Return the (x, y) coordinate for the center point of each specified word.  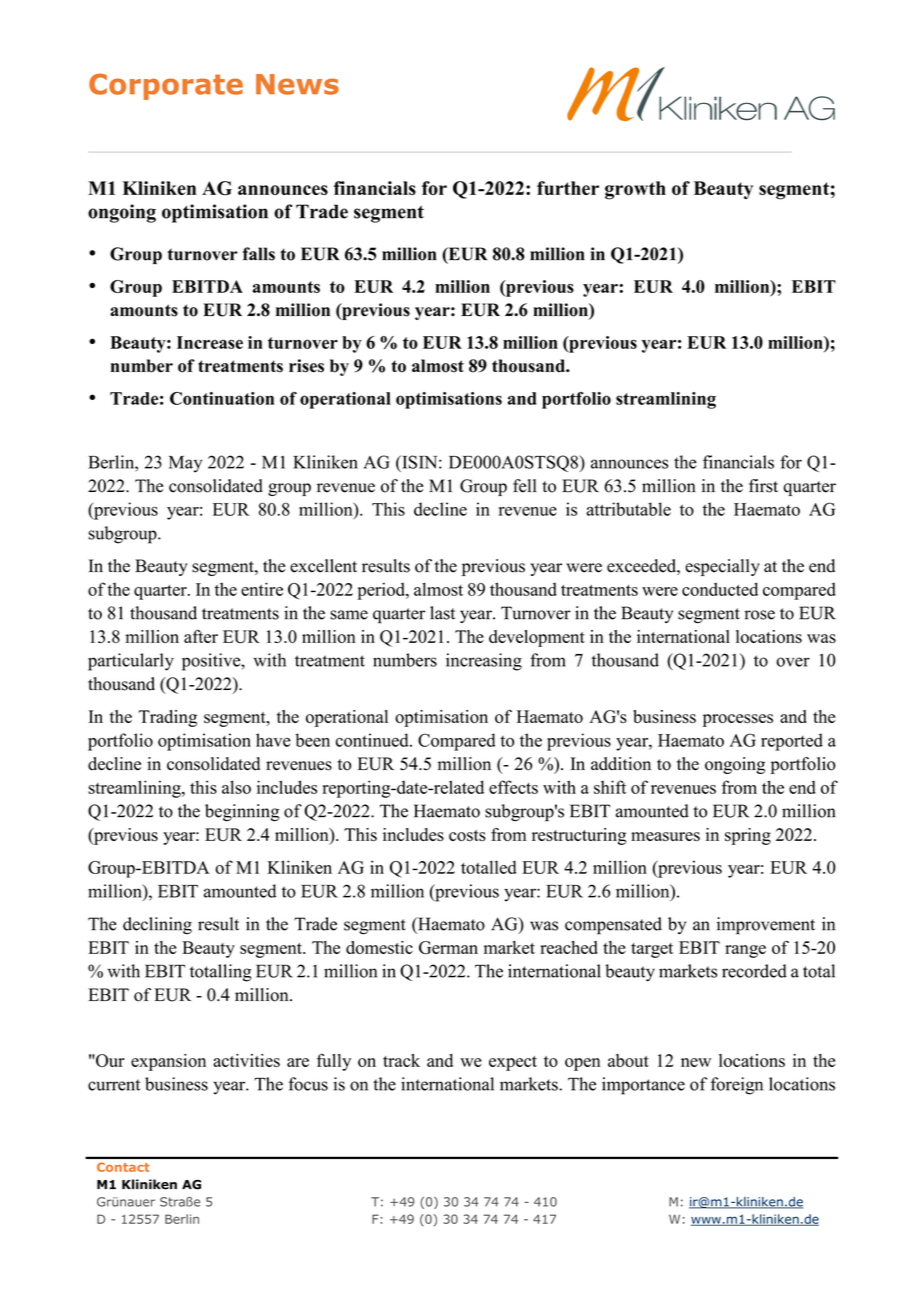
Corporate (166, 87)
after (201, 636)
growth (635, 190)
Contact (123, 1167)
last (442, 613)
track (401, 1060)
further (568, 188)
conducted (720, 589)
